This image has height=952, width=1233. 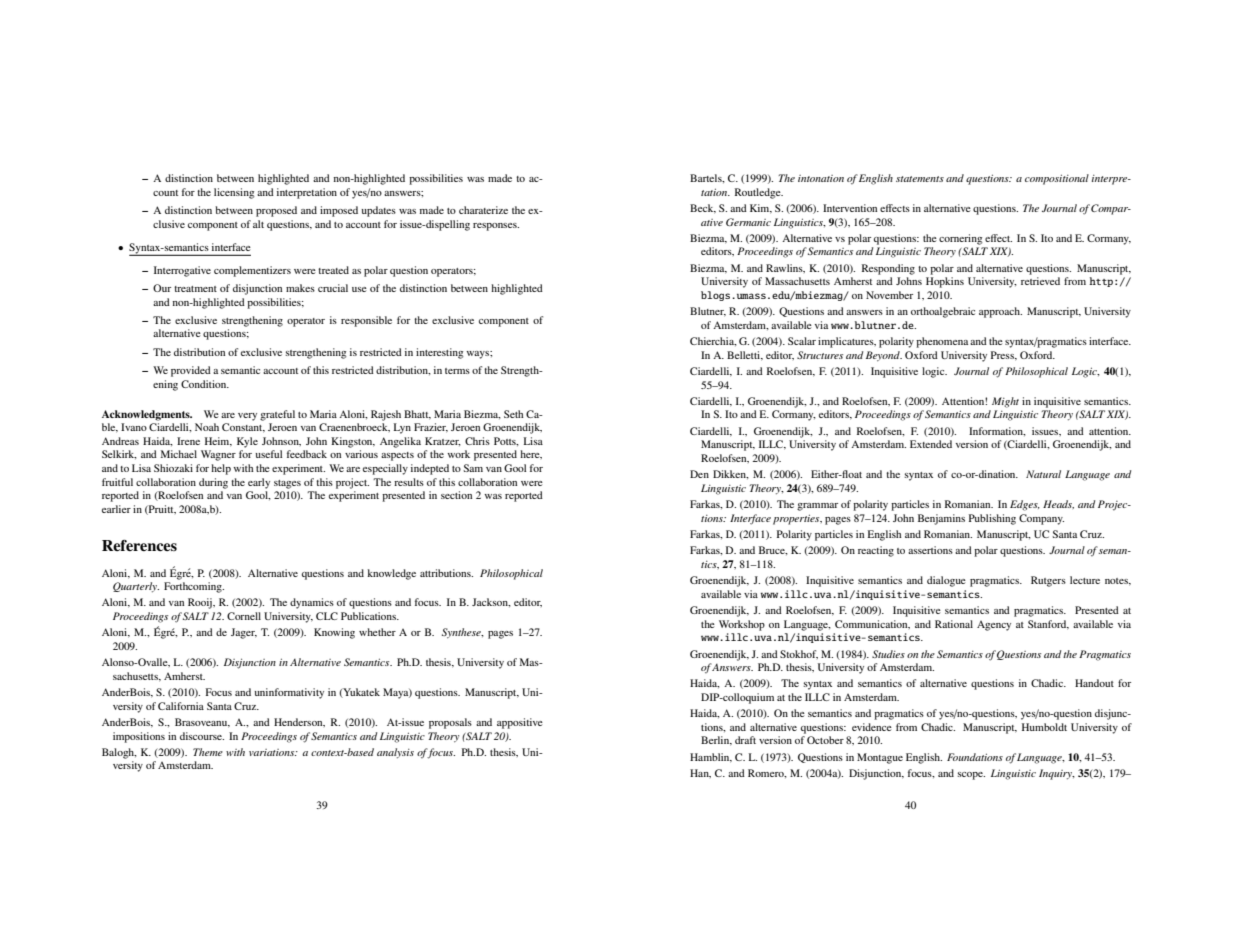 What do you see at coordinates (208, 752) in the image?
I see `Theme` at bounding box center [208, 752].
